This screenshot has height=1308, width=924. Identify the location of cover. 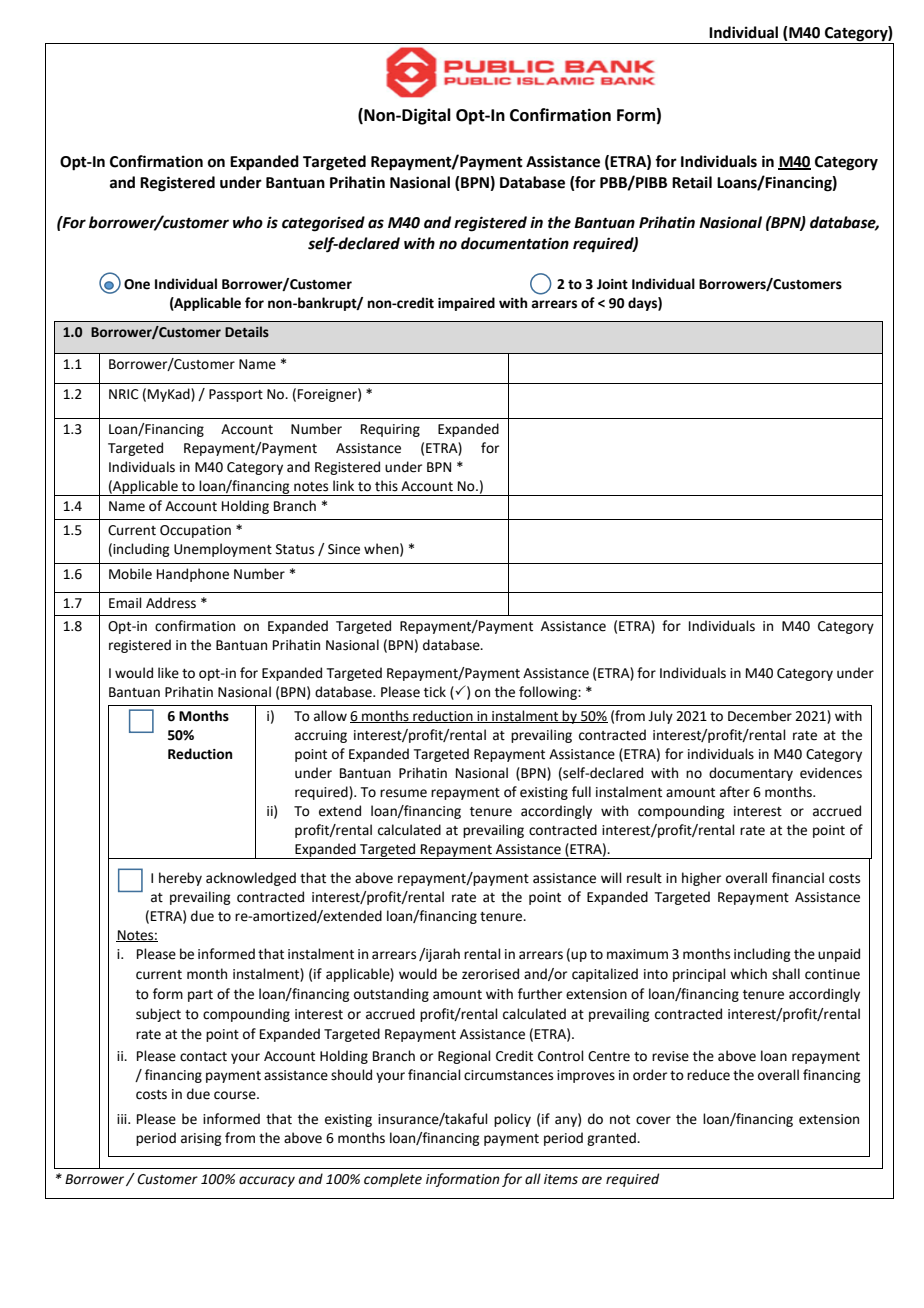
(653, 1120).
